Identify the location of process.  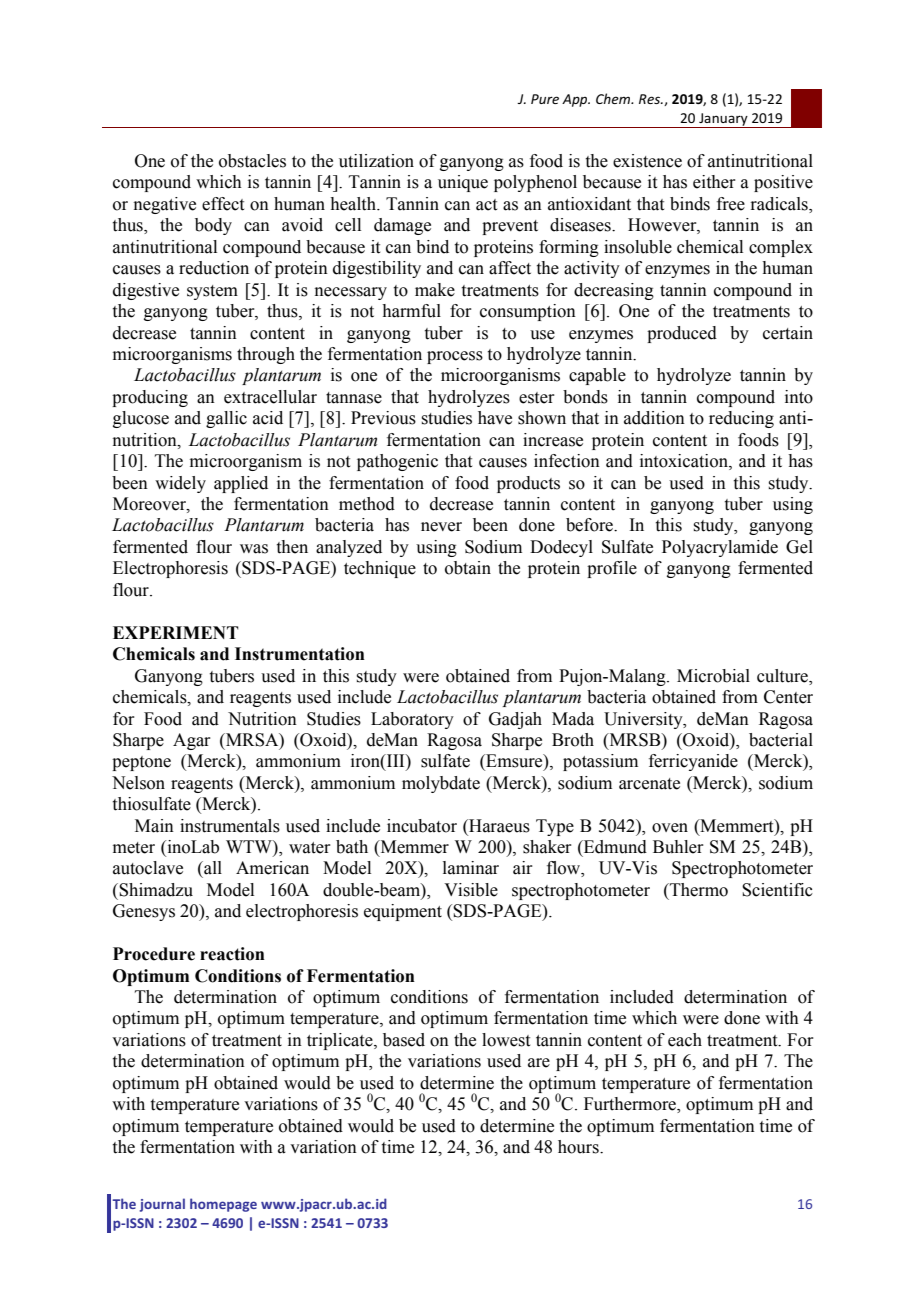
(455, 357).
